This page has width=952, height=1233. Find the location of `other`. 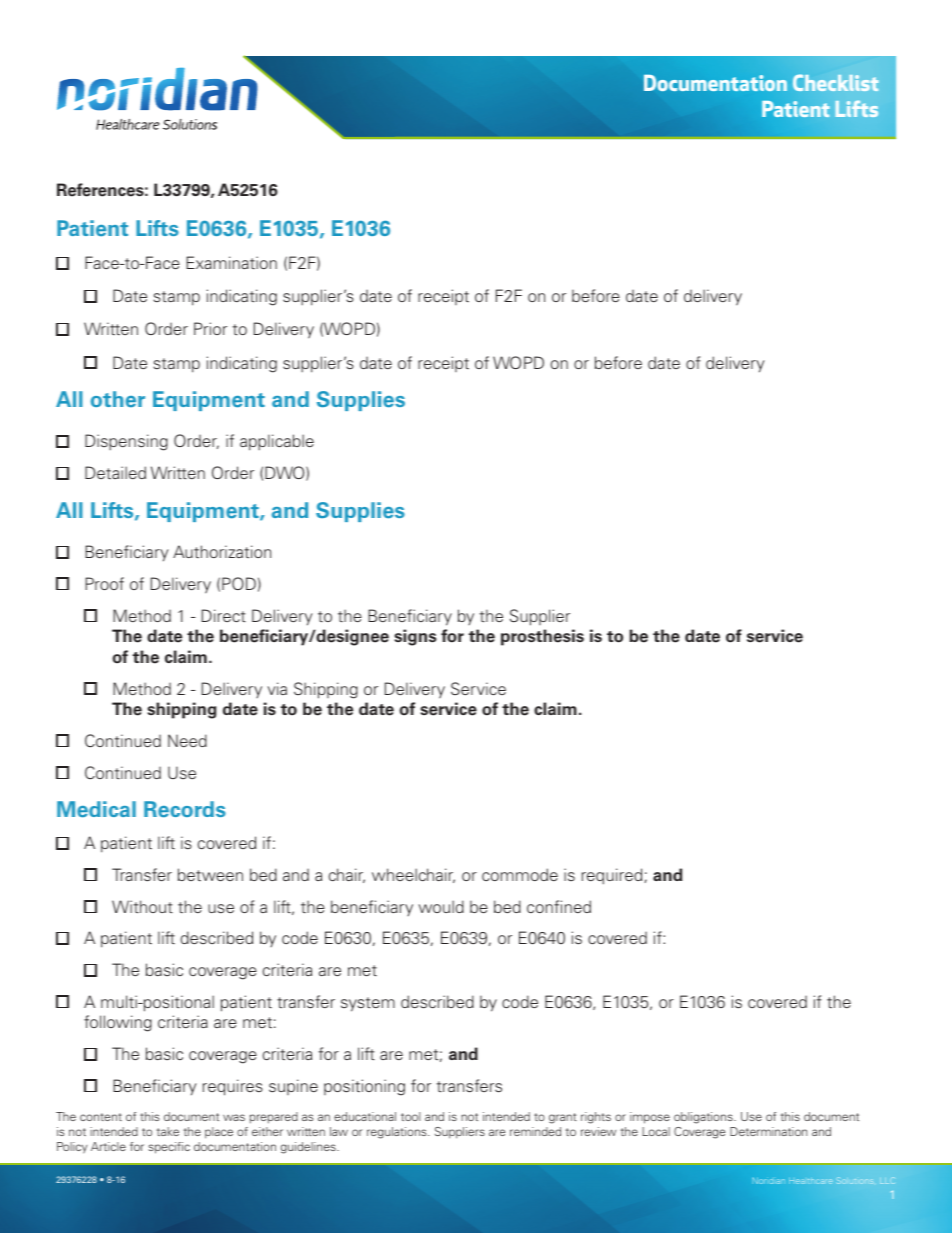

other is located at coordinates (118, 399).
